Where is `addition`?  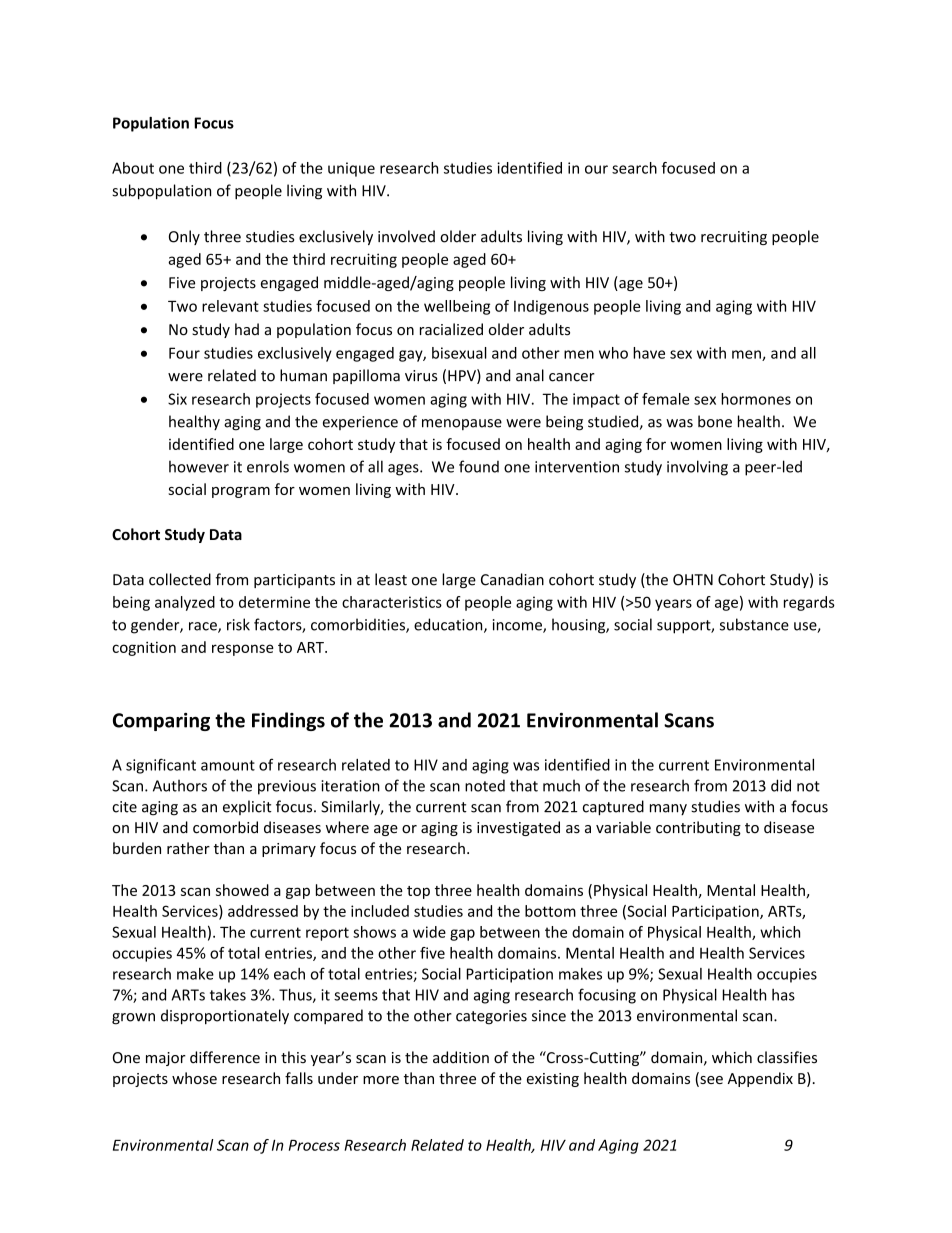 addition is located at coordinates (461, 1057).
